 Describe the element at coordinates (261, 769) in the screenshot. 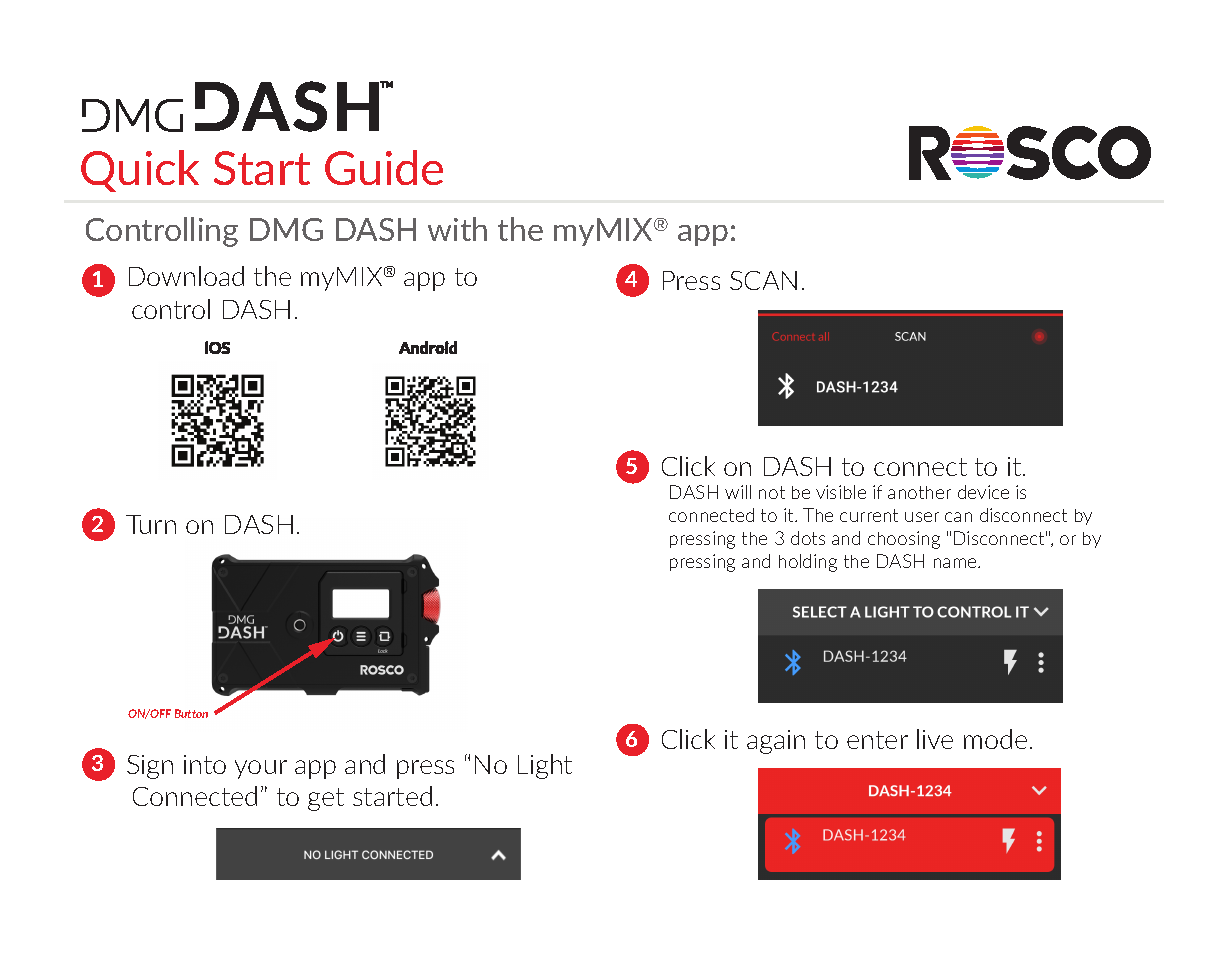

I see `your` at that location.
